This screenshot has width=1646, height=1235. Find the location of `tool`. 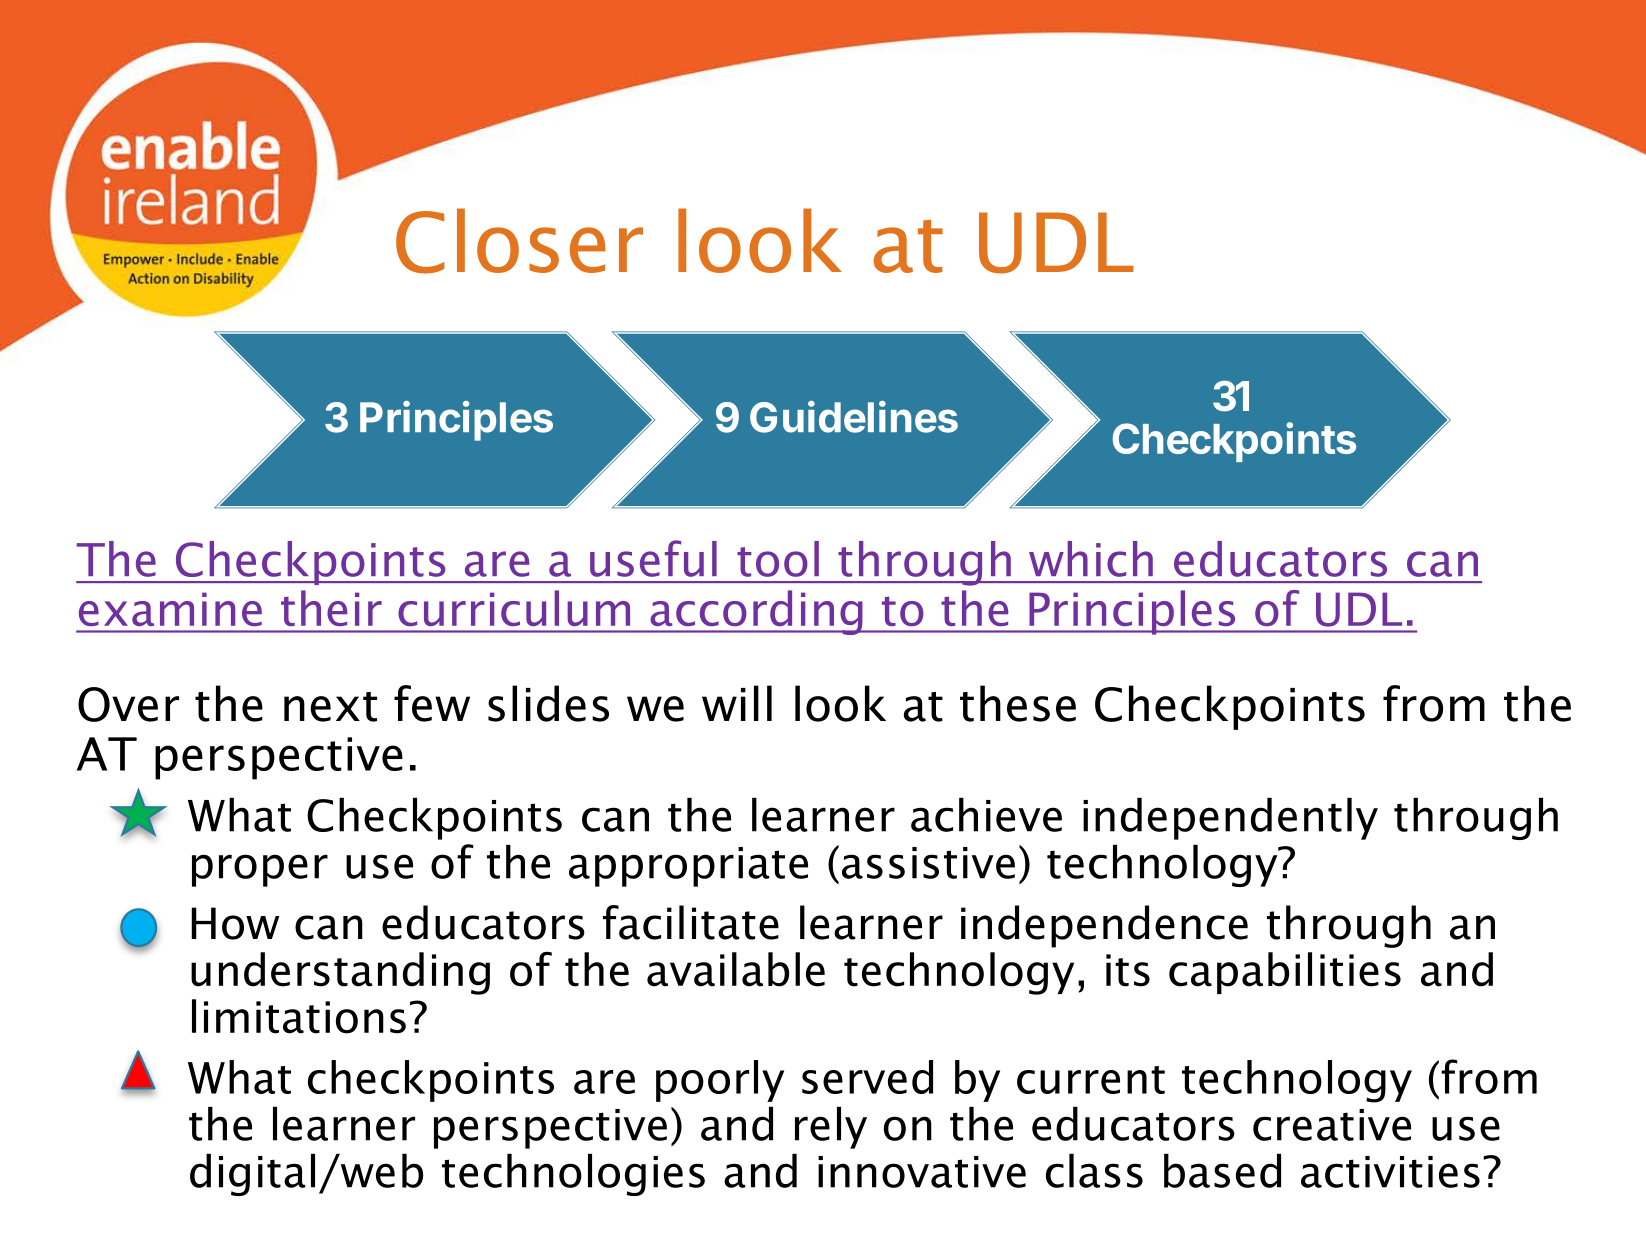

tool is located at coordinates (778, 559).
